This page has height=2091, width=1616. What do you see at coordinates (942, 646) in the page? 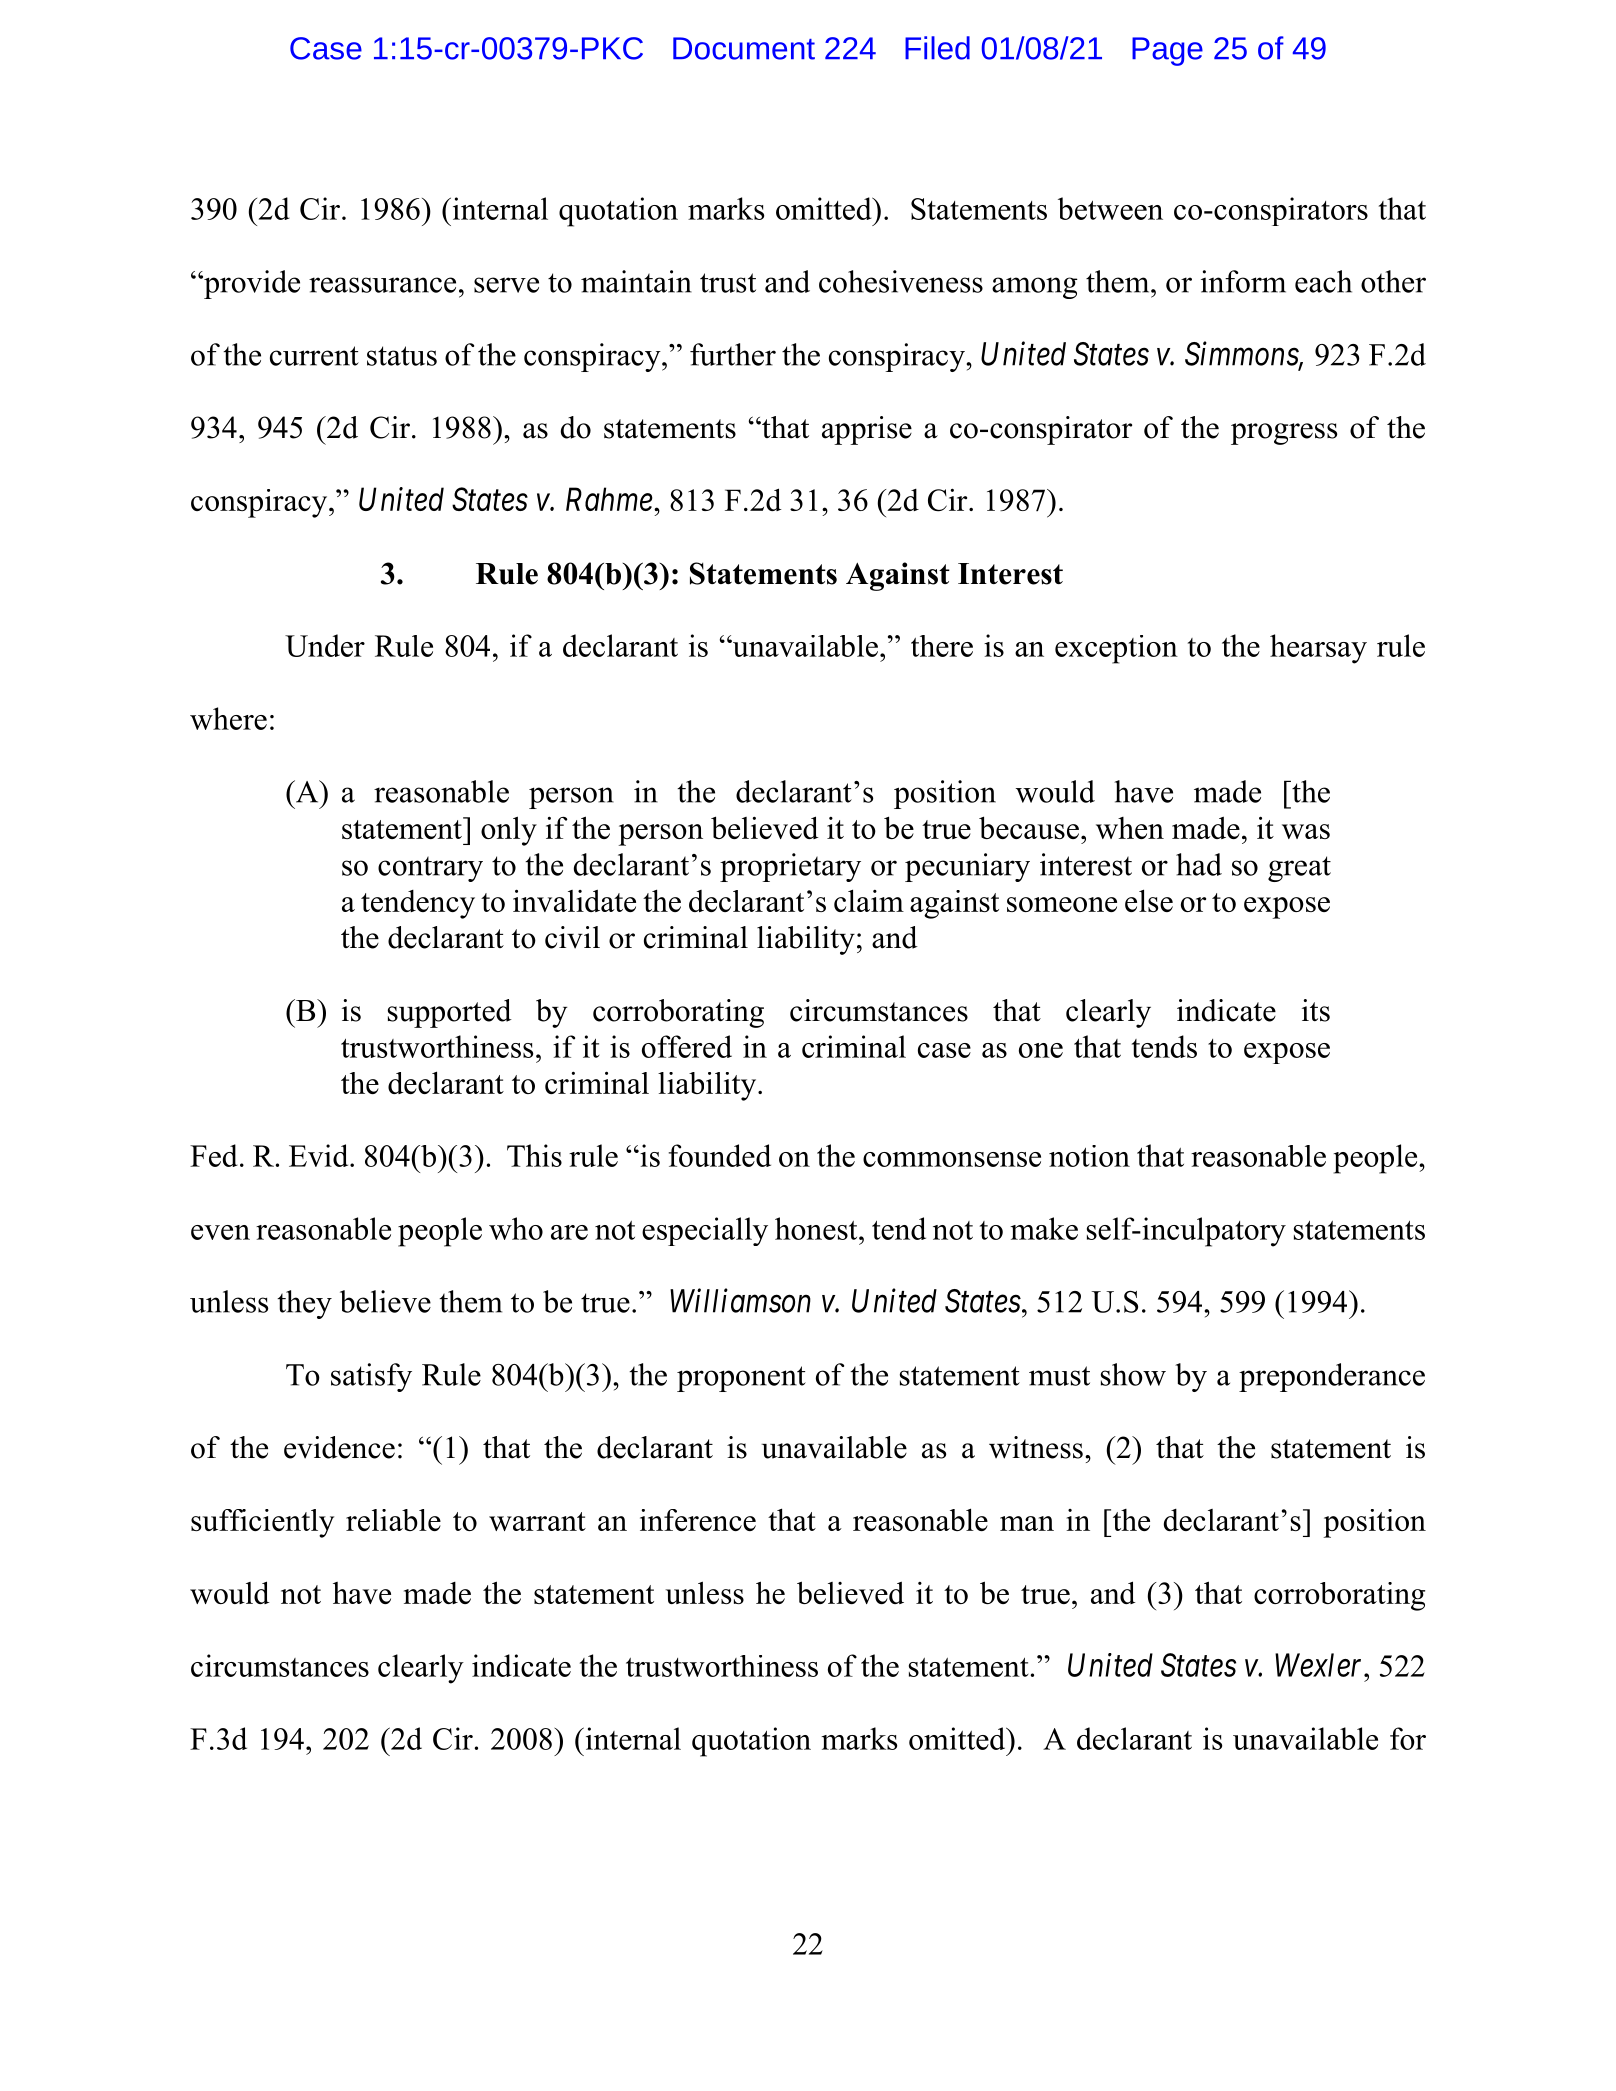
I see `there` at bounding box center [942, 646].
